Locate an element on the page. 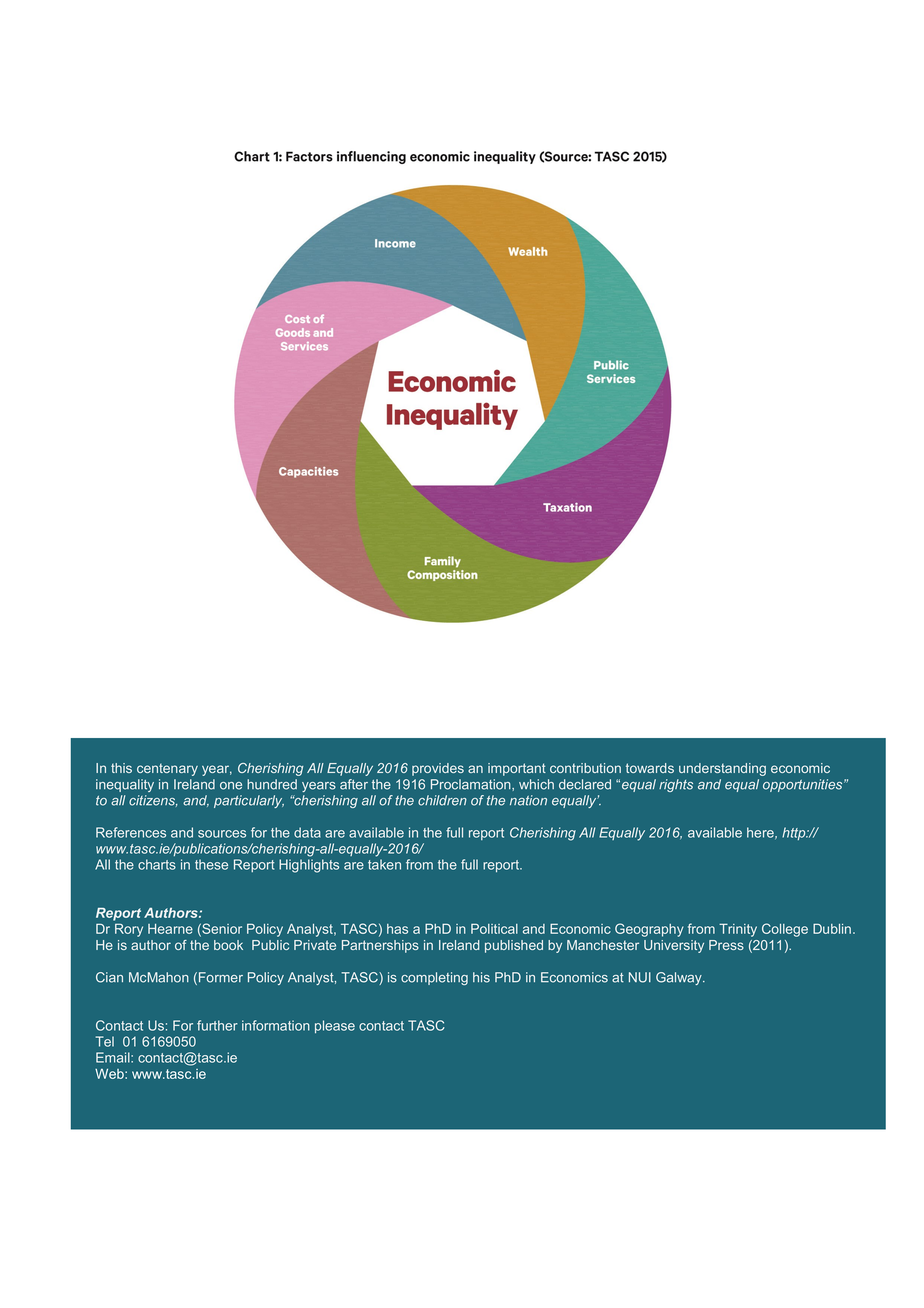 The width and height of the page is (924, 1308). centenary is located at coordinates (167, 769).
